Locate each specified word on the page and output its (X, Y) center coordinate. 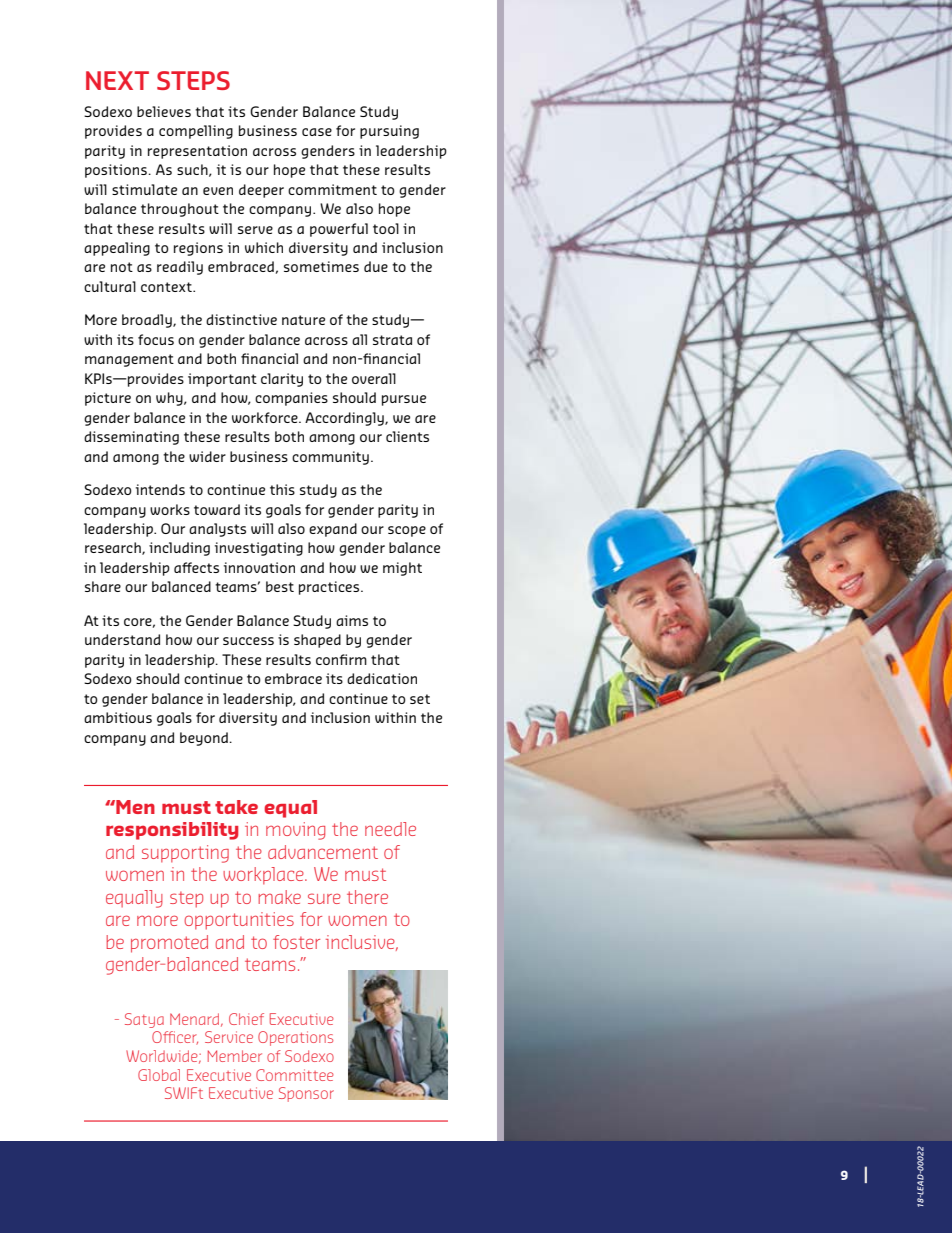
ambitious (118, 717)
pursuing (389, 132)
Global (159, 1075)
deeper (261, 191)
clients (407, 436)
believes (164, 111)
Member (235, 1056)
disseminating (131, 438)
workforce (266, 417)
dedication (382, 678)
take (236, 807)
